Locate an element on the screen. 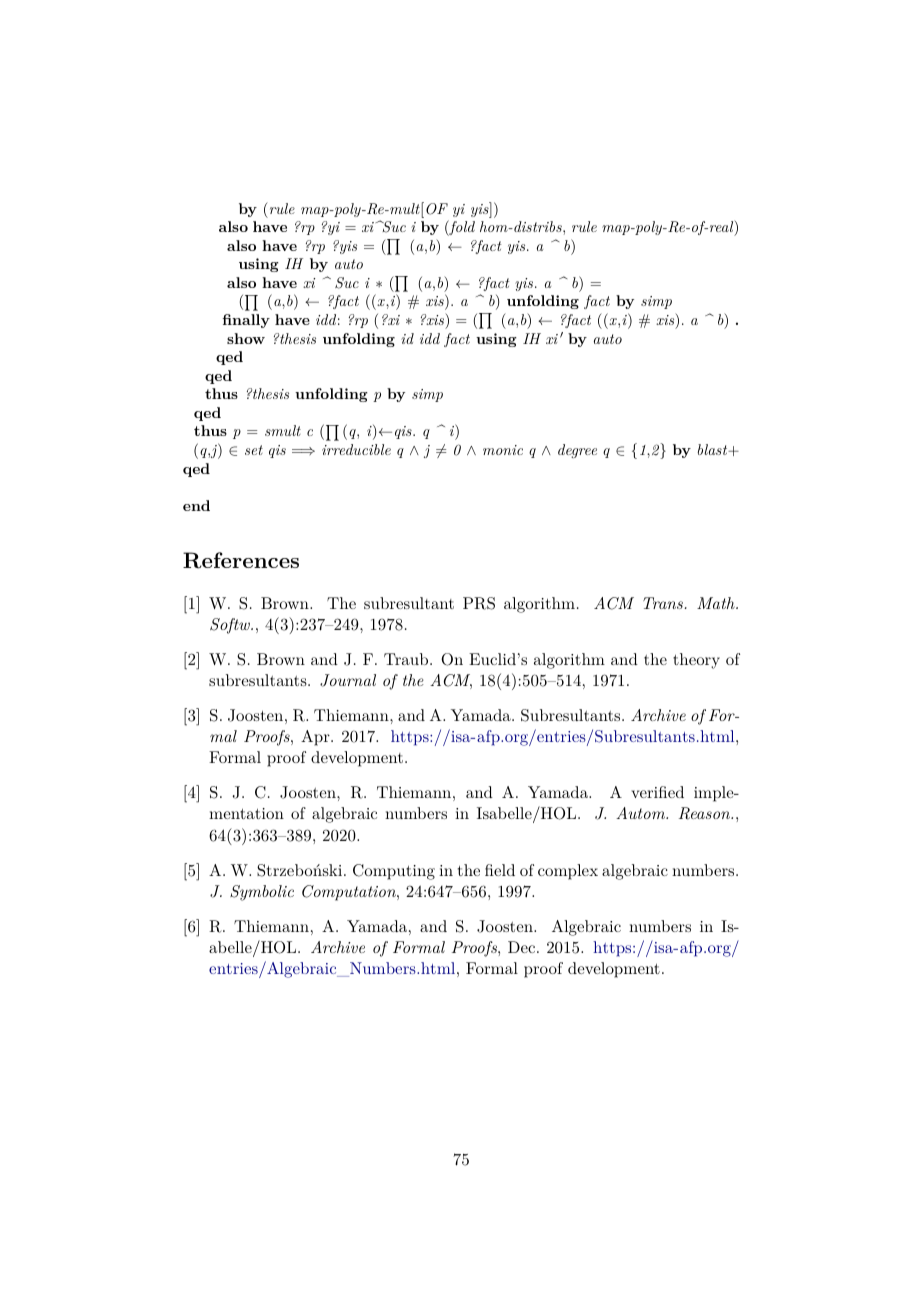 The height and width of the screenshot is (1308, 924). Symbolic is located at coordinates (262, 893).
